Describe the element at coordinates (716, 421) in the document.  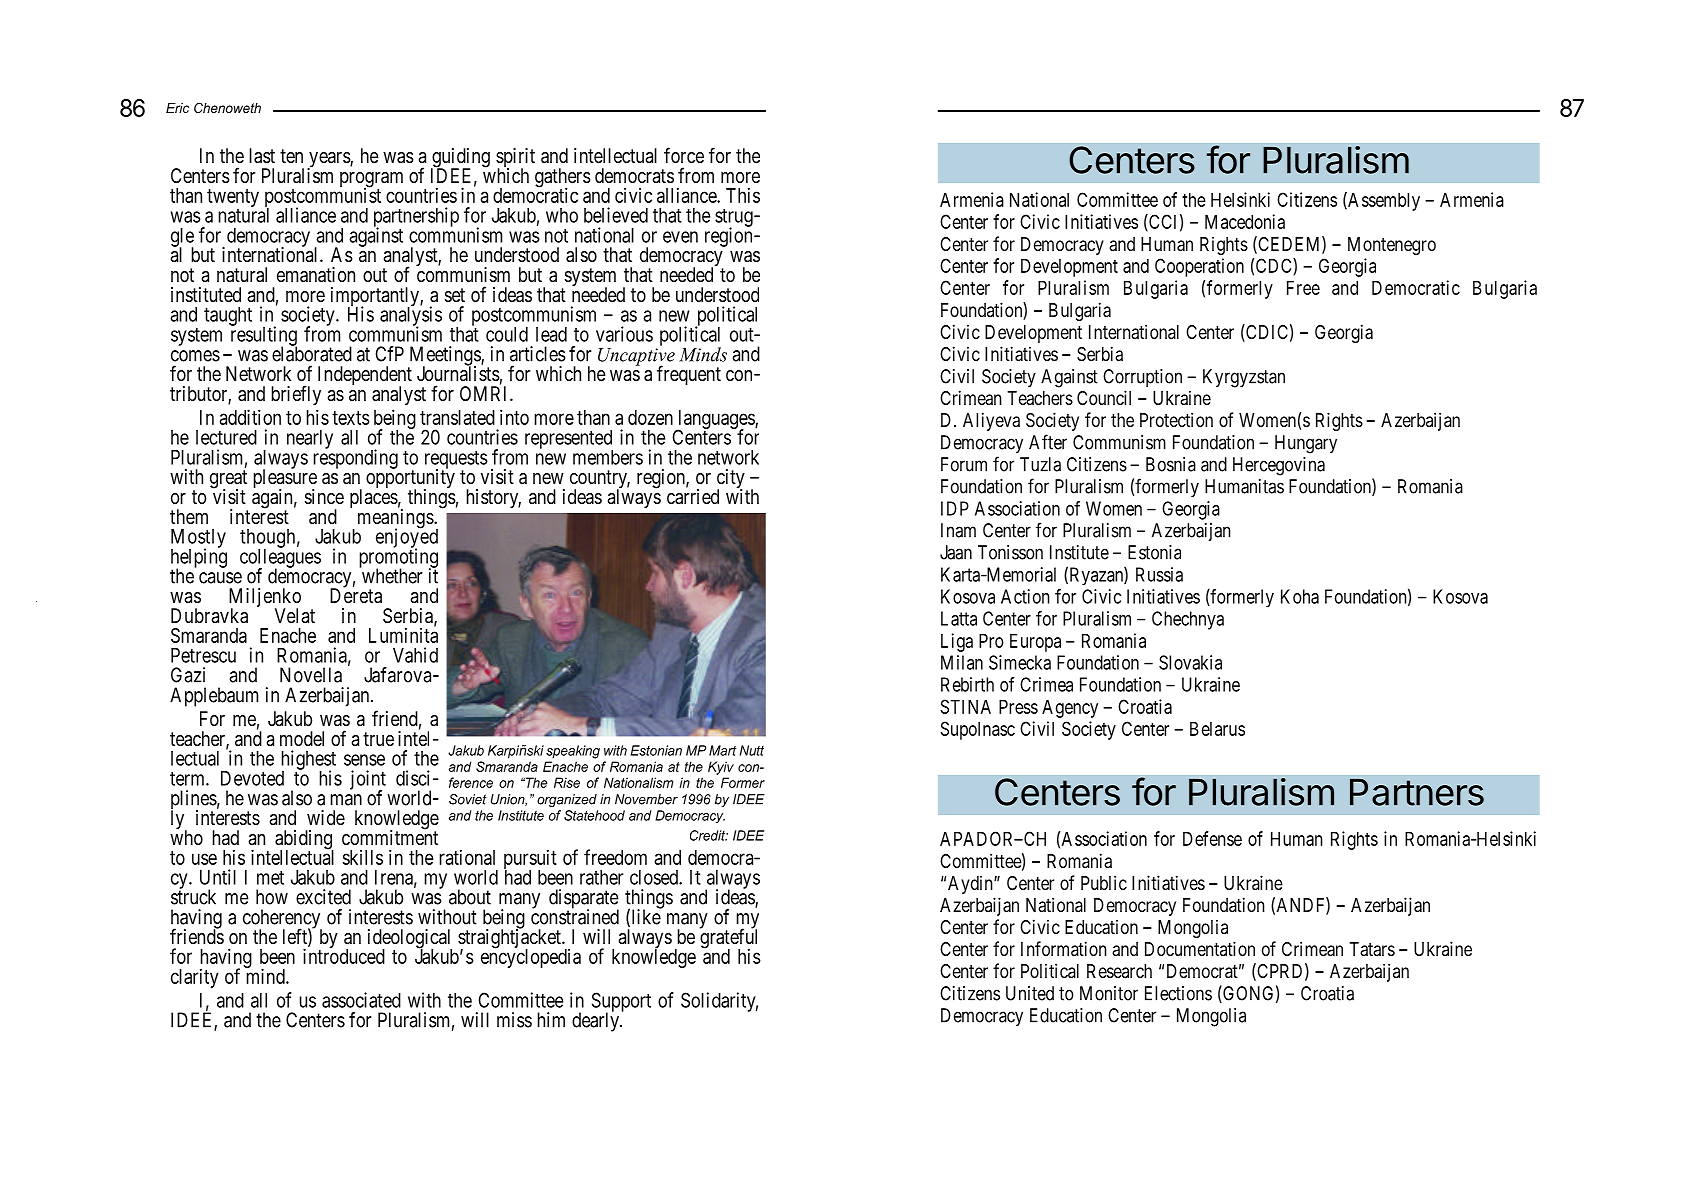
I see `languages` at that location.
